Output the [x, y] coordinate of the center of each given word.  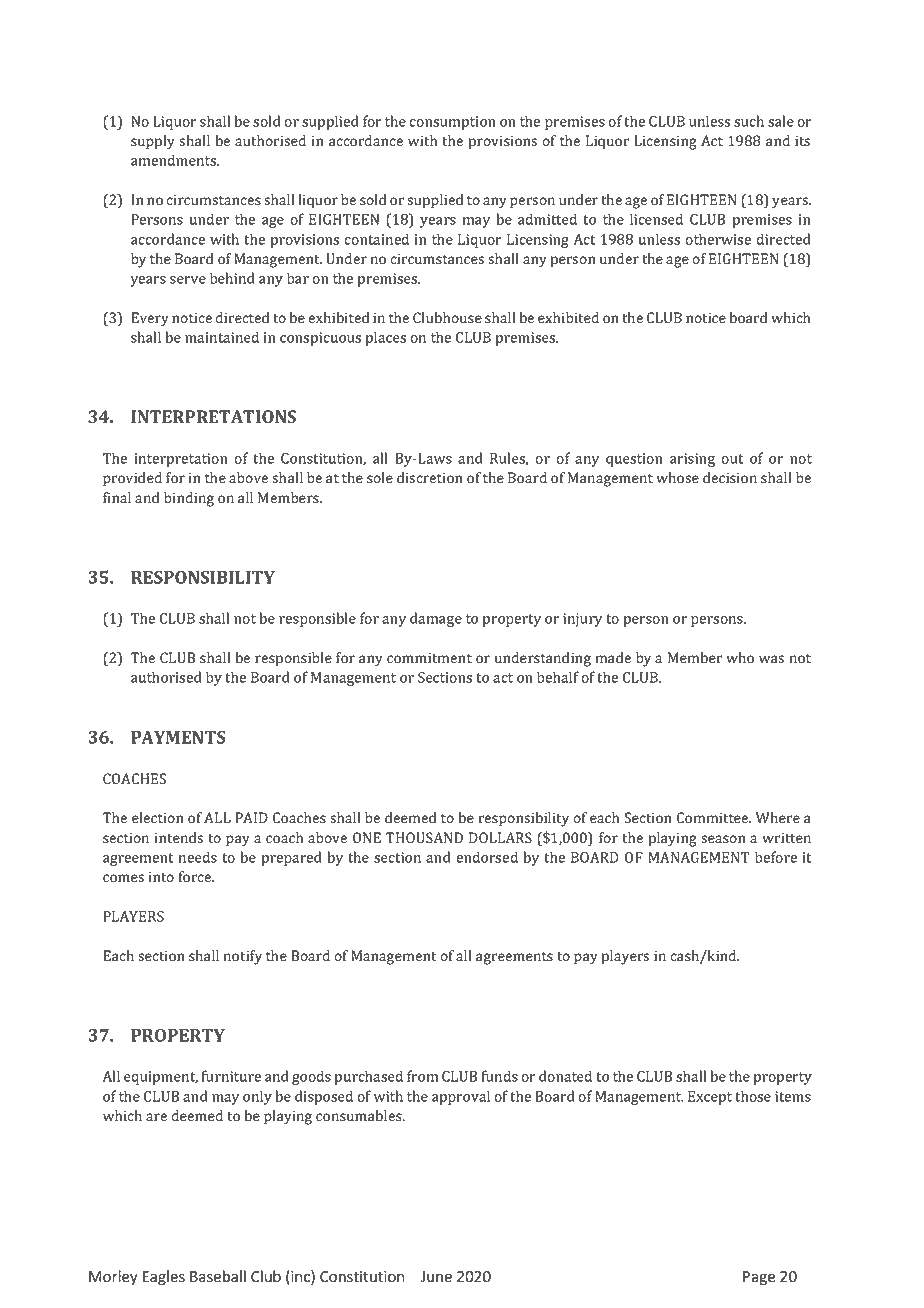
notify [243, 957]
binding [189, 499]
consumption [452, 123]
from [422, 1076]
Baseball [218, 1276]
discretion [430, 478]
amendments [174, 160]
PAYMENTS [178, 737]
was [771, 659]
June [436, 1277]
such [749, 121]
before [776, 857]
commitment [429, 658]
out [732, 459]
